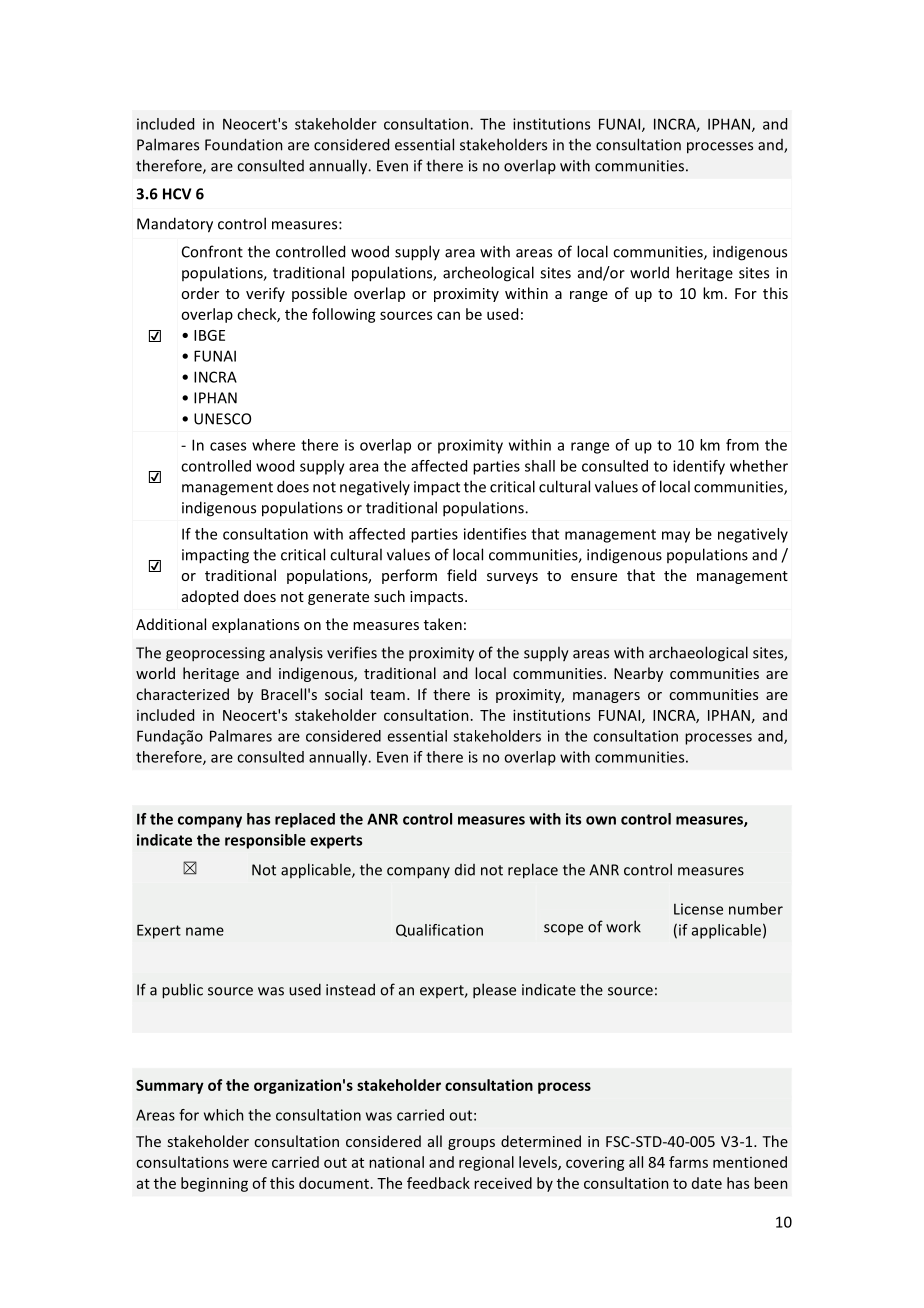 The image size is (924, 1308). Describe the element at coordinates (488, 274) in the image. I see `archeological` at that location.
